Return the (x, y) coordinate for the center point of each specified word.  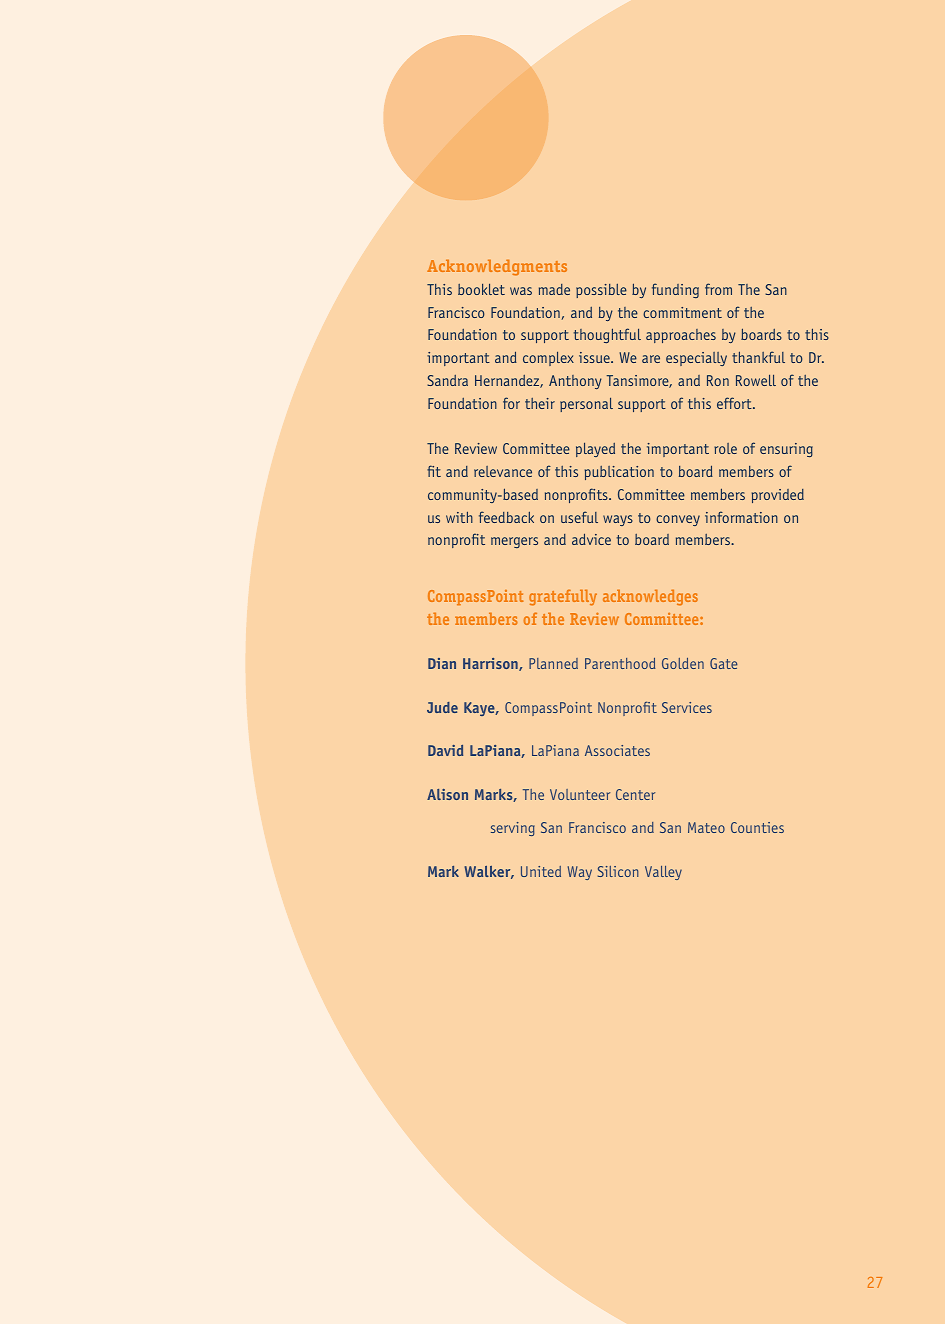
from (718, 289)
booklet (481, 289)
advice (591, 539)
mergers (514, 542)
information (741, 517)
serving (513, 829)
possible (601, 291)
